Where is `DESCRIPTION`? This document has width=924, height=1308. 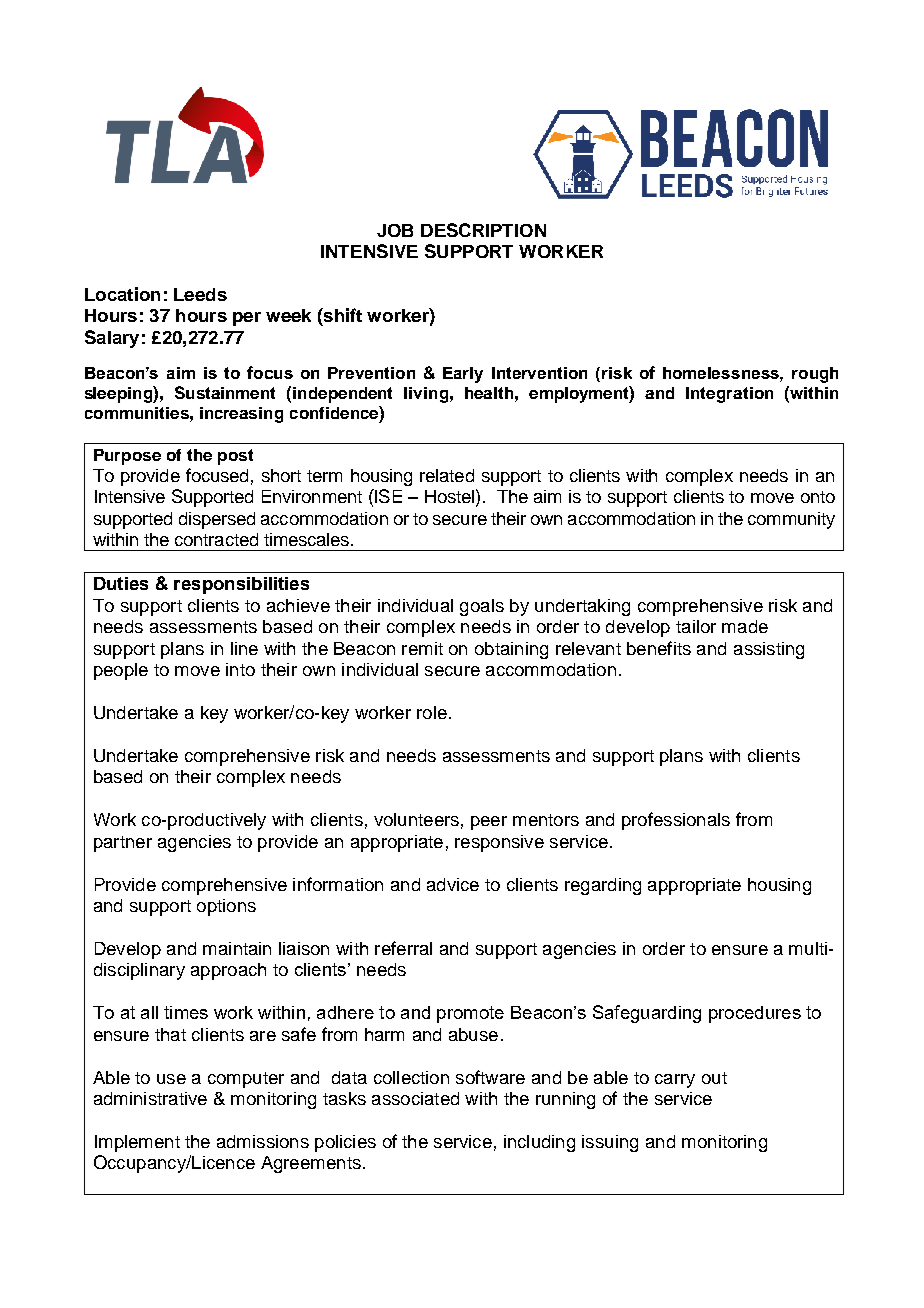 DESCRIPTION is located at coordinates (483, 230).
